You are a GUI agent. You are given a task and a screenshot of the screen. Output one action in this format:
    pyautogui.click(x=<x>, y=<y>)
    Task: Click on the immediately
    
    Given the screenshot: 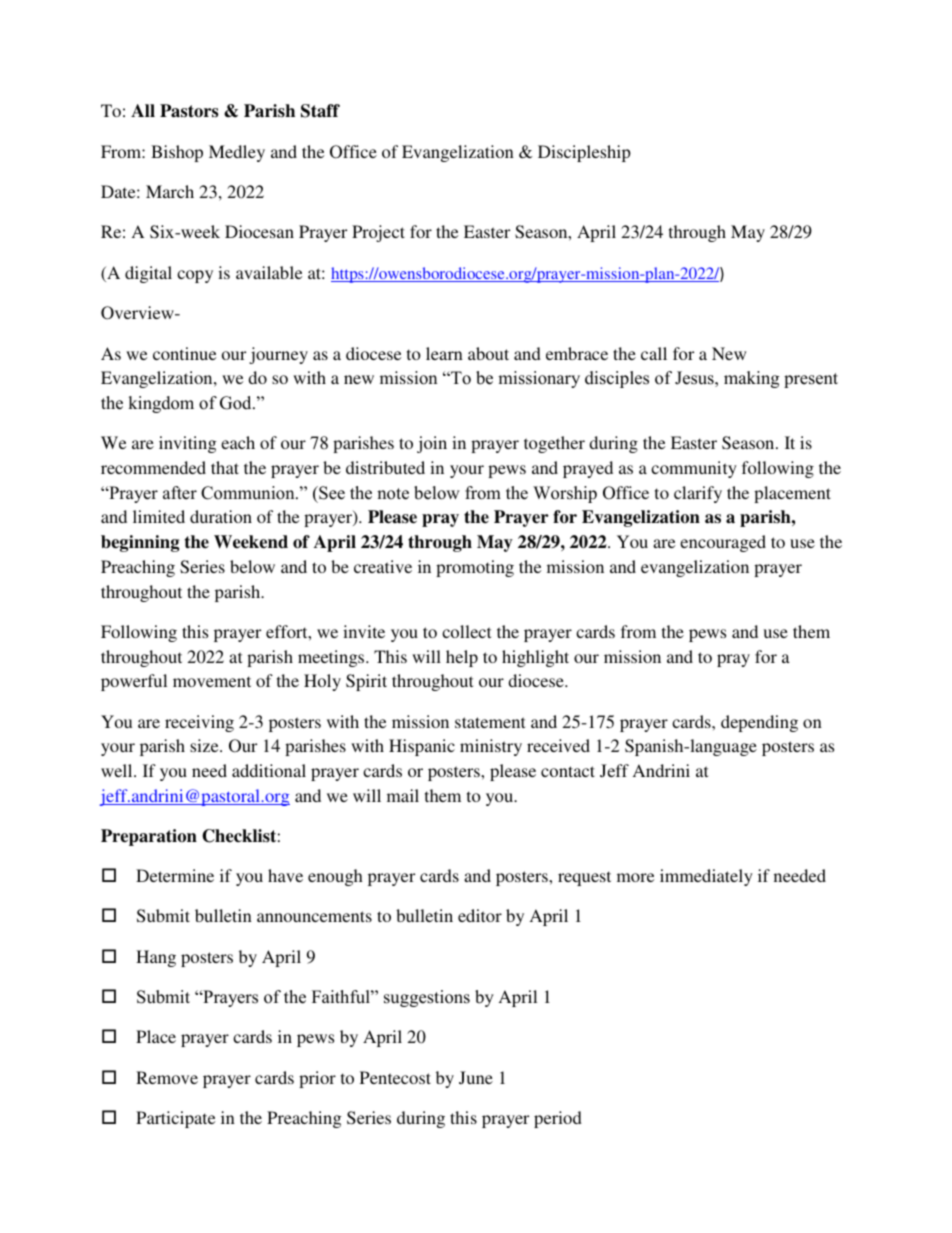 What is the action you would take?
    pyautogui.click(x=706, y=877)
